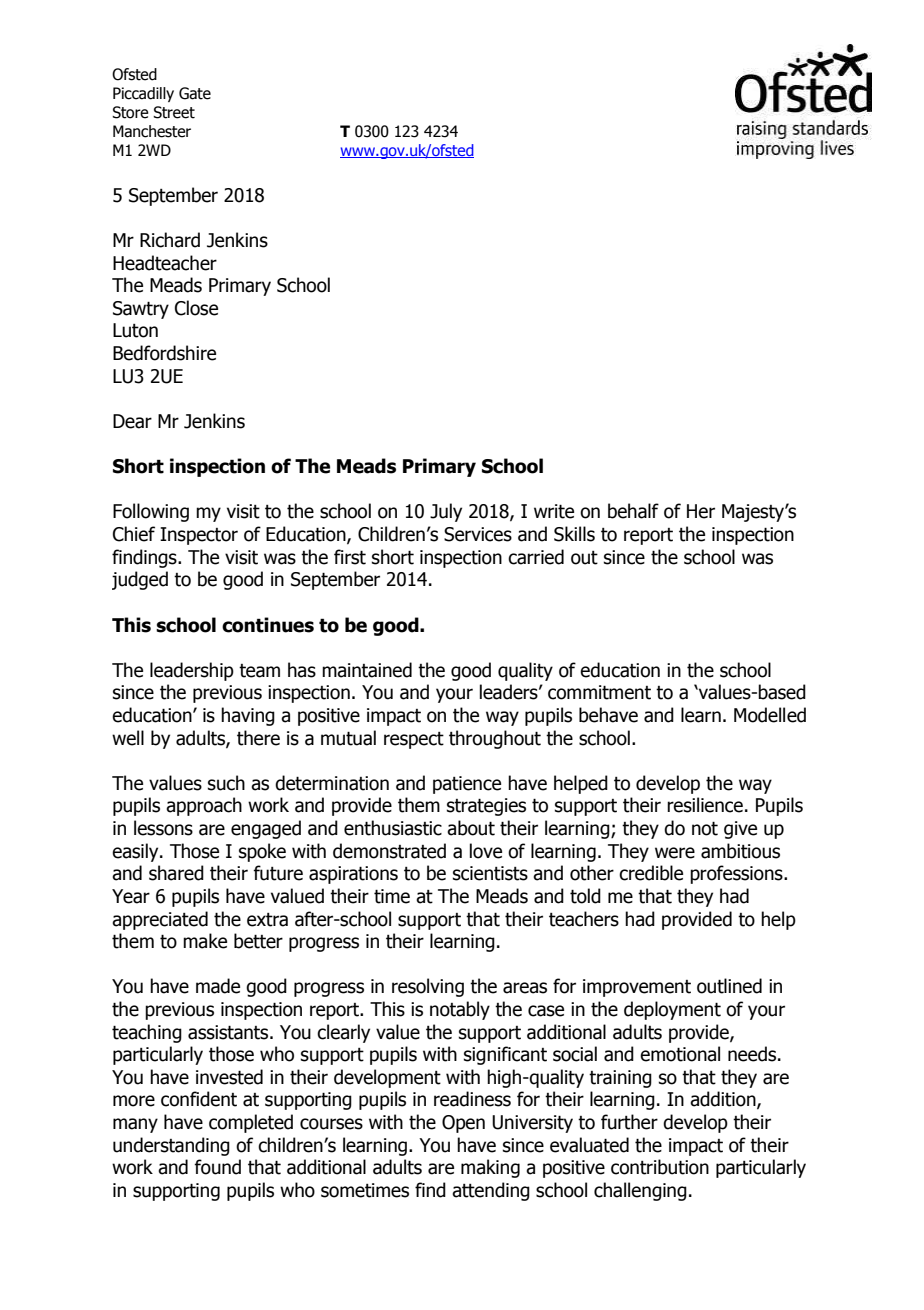 This screenshot has height=1310, width=924. I want to click on approach, so click(204, 806).
